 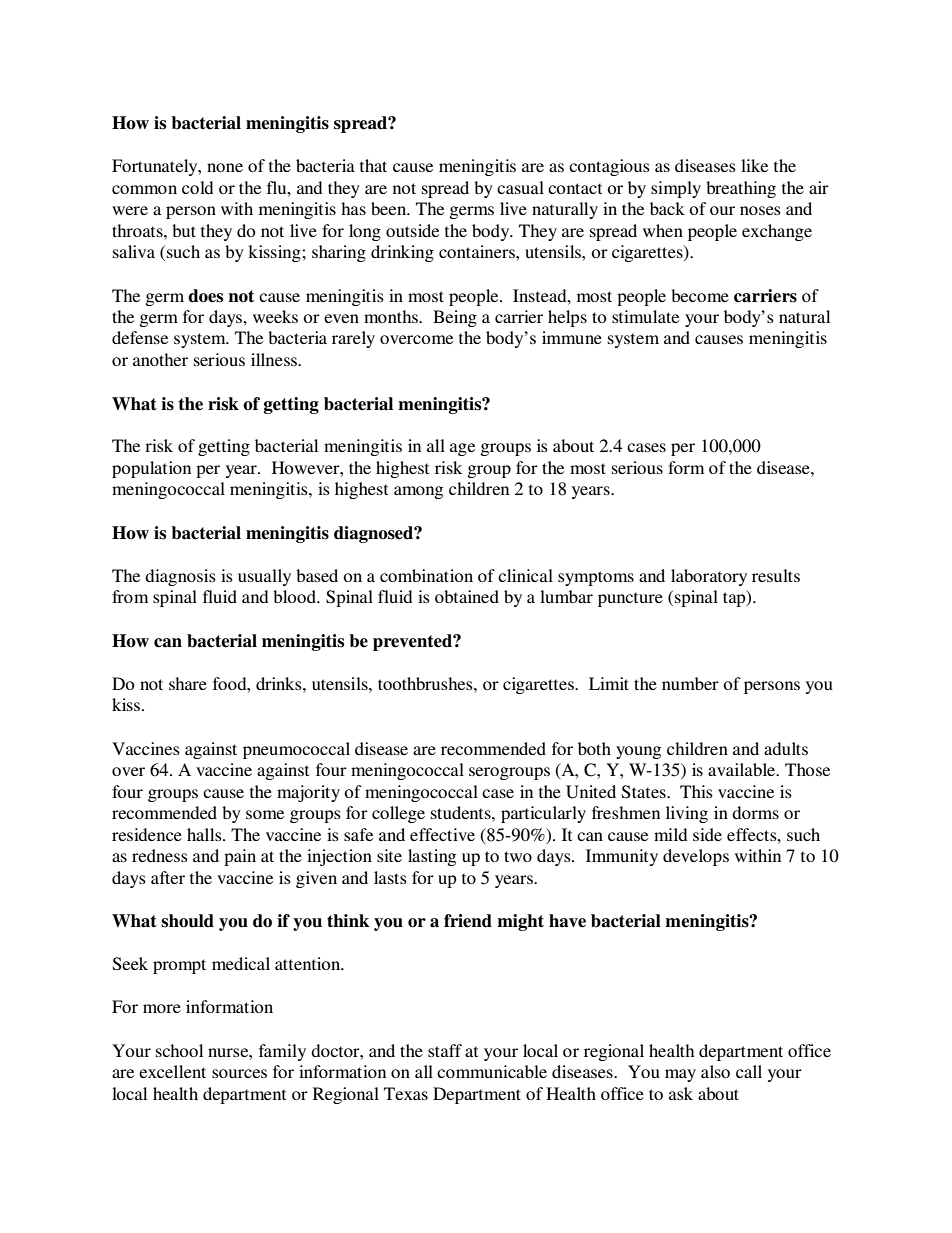 What do you see at coordinates (239, 1073) in the document?
I see `sources` at bounding box center [239, 1073].
